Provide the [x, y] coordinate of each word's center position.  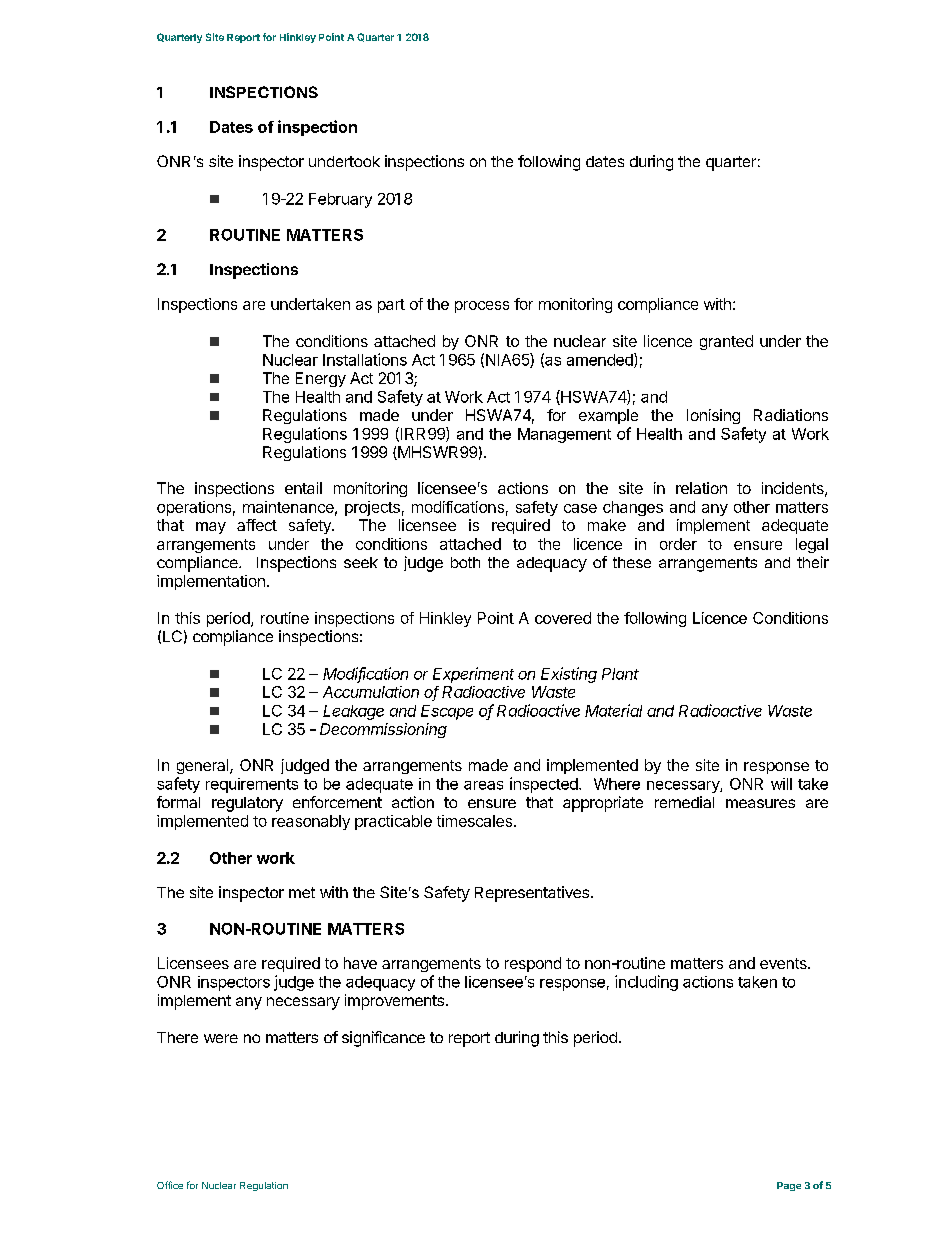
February [340, 200]
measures [760, 803]
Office [170, 1185]
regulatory [247, 804]
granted [726, 342]
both [465, 562]
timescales [474, 821]
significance [383, 1039]
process [482, 307]
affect [257, 525]
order [678, 544]
